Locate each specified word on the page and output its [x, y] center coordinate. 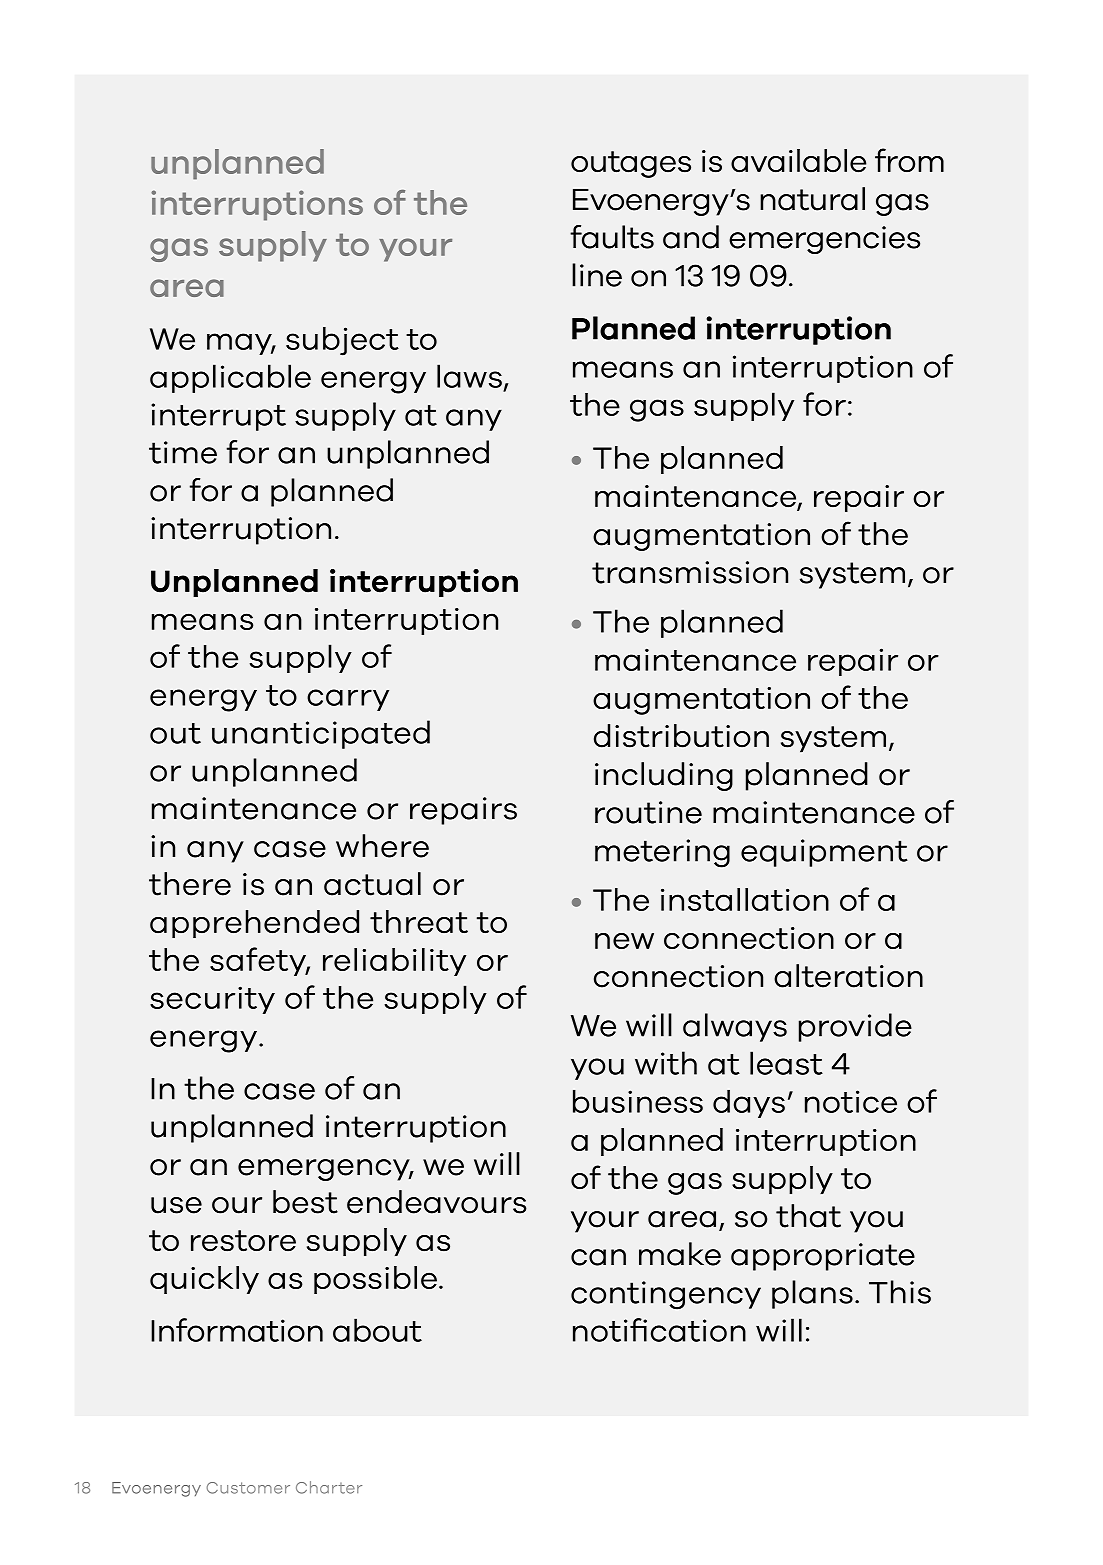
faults [612, 237]
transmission [690, 572]
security [212, 1000]
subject [342, 341]
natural [812, 199]
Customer [248, 1488]
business [638, 1101]
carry [348, 700]
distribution [681, 736]
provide [855, 1027]
